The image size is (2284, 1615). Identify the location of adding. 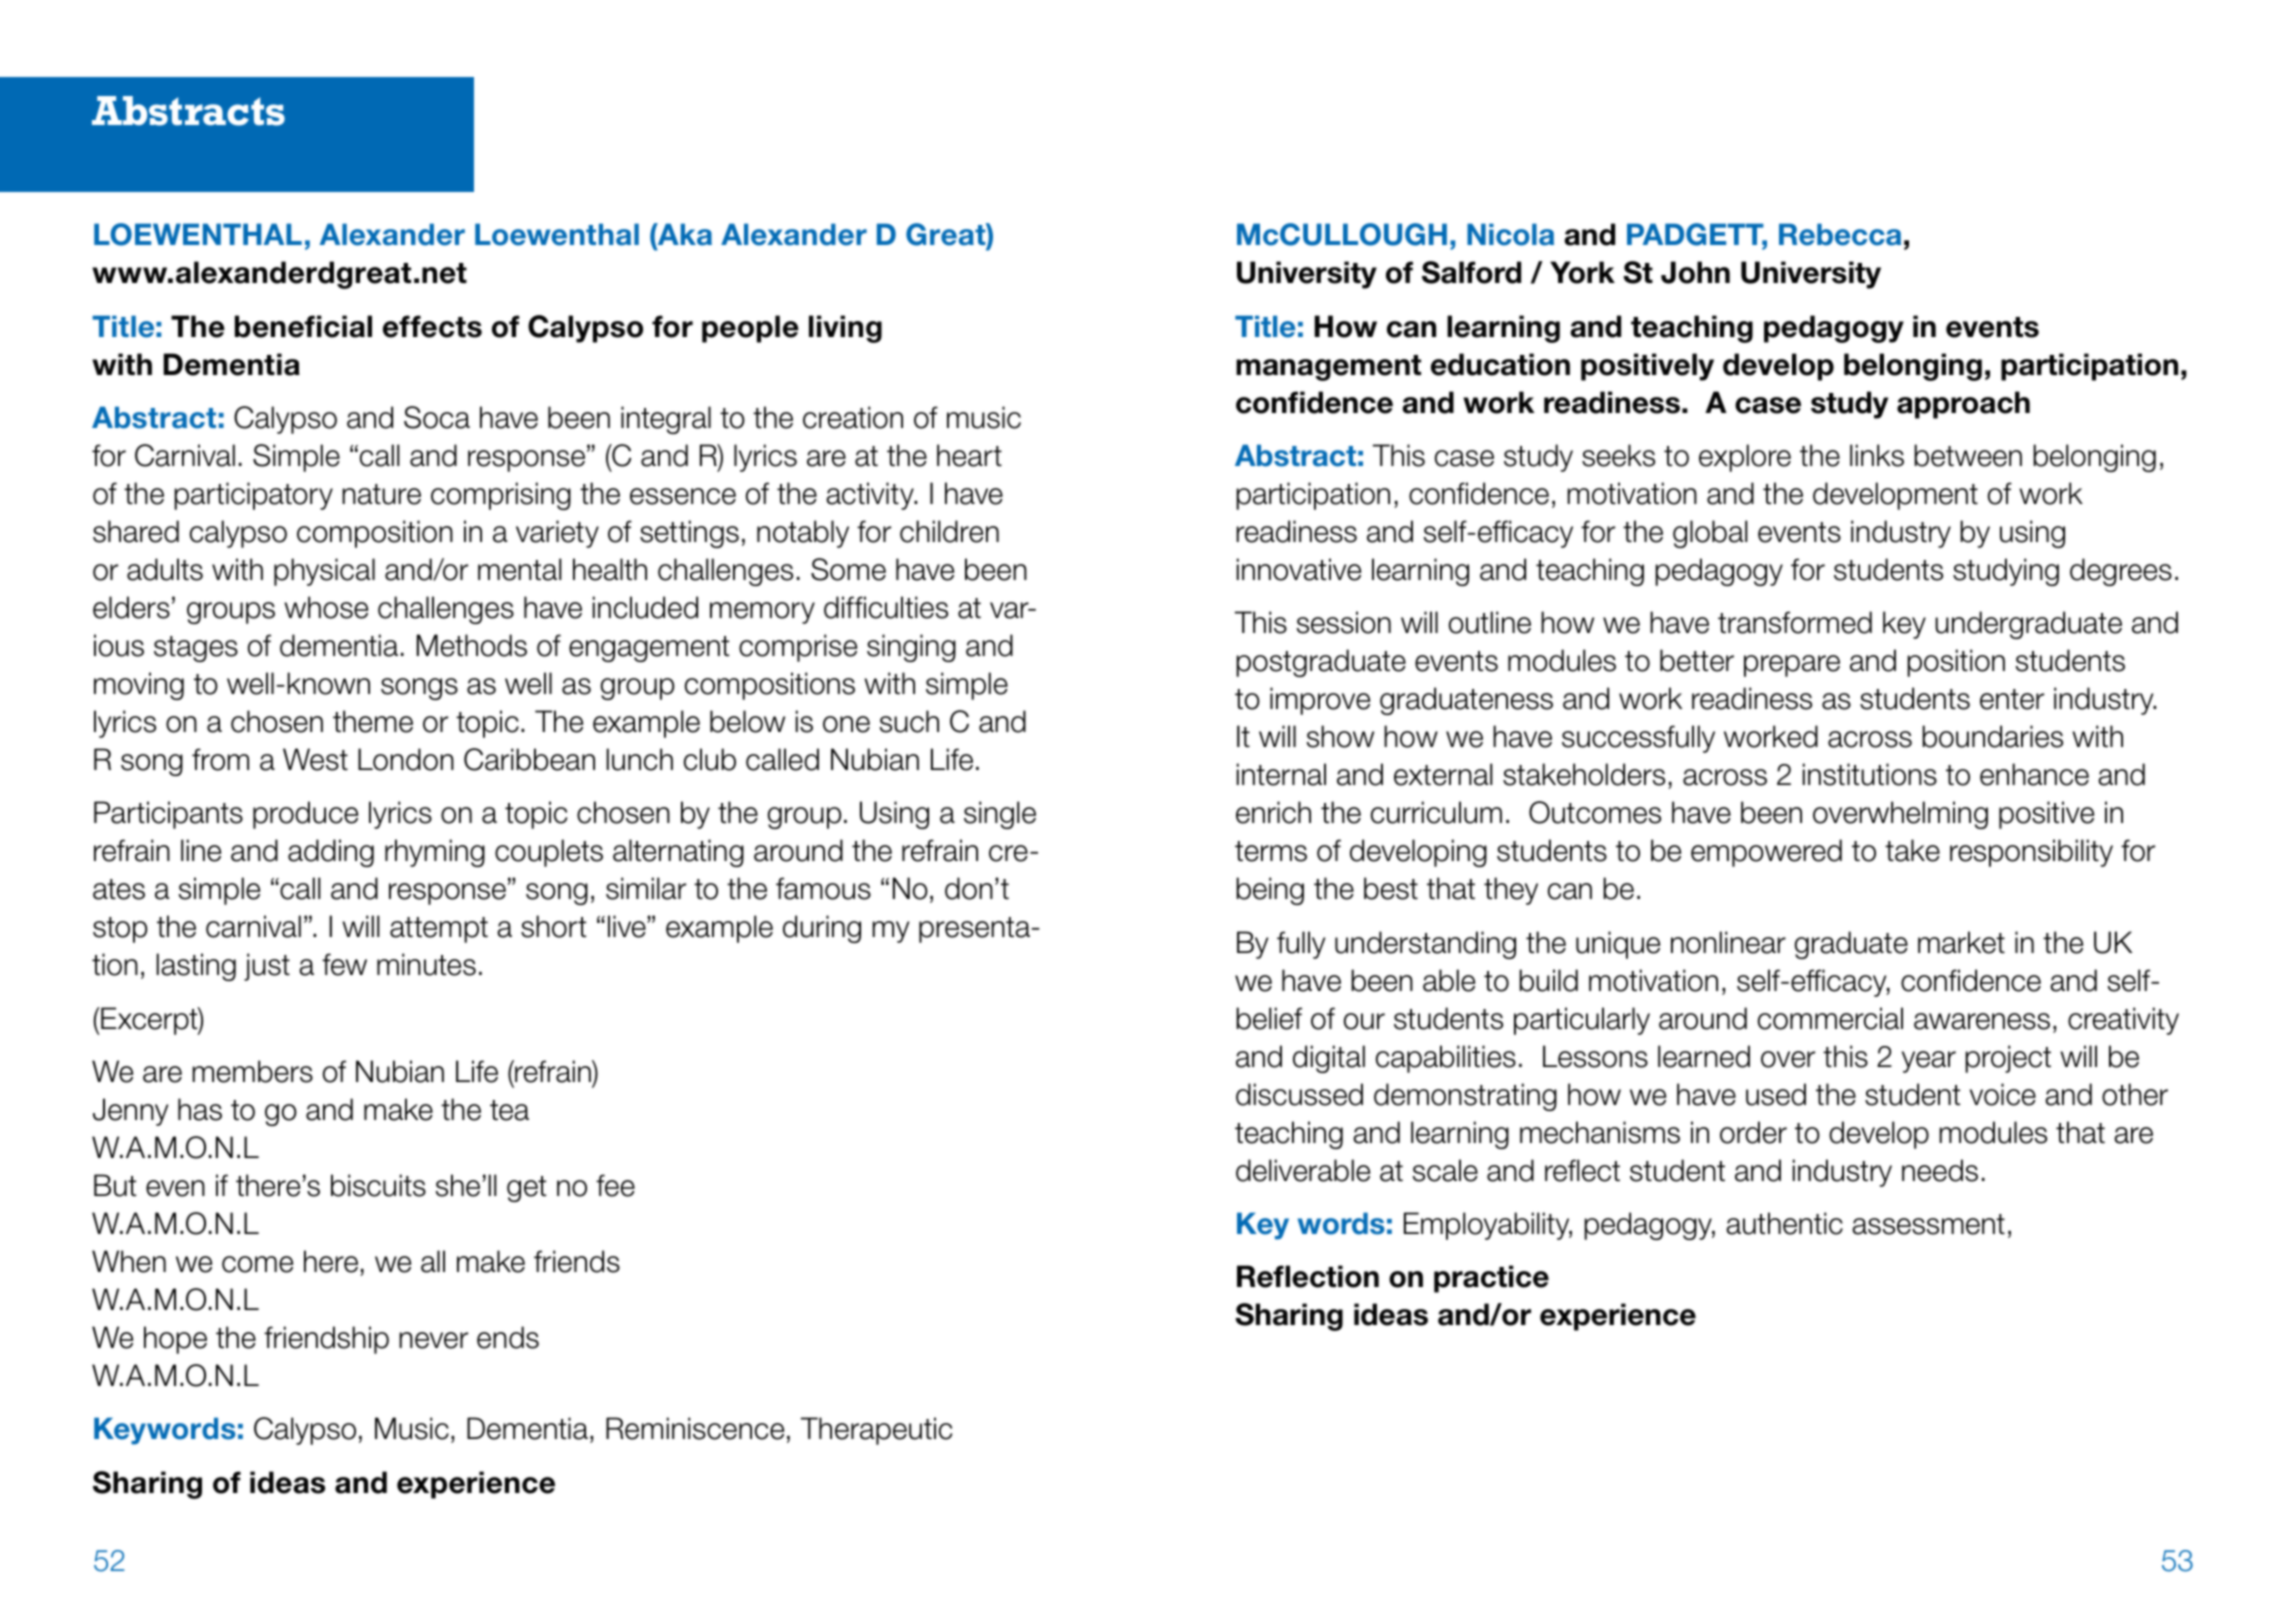
(331, 853).
